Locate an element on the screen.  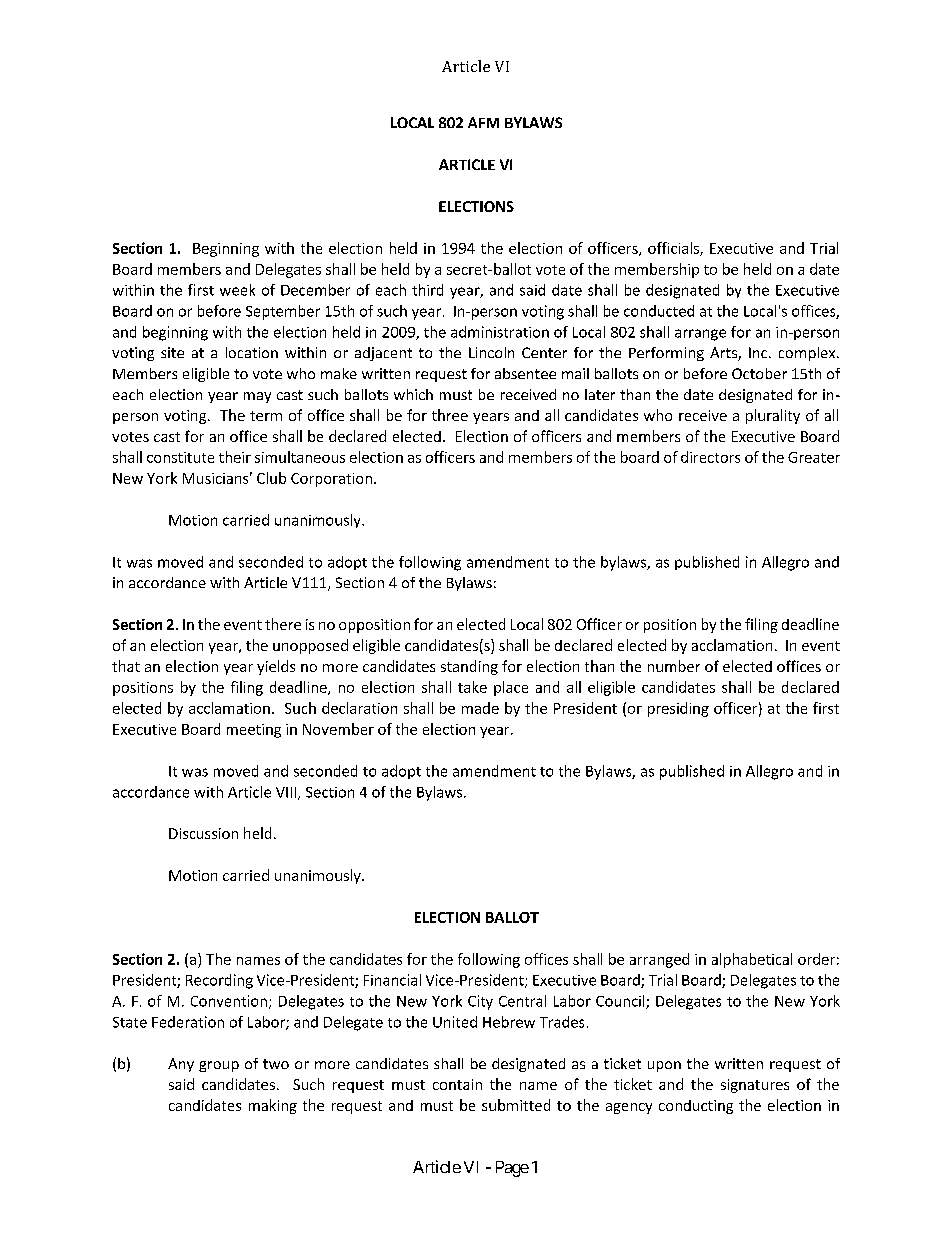
AFM is located at coordinates (483, 122).
